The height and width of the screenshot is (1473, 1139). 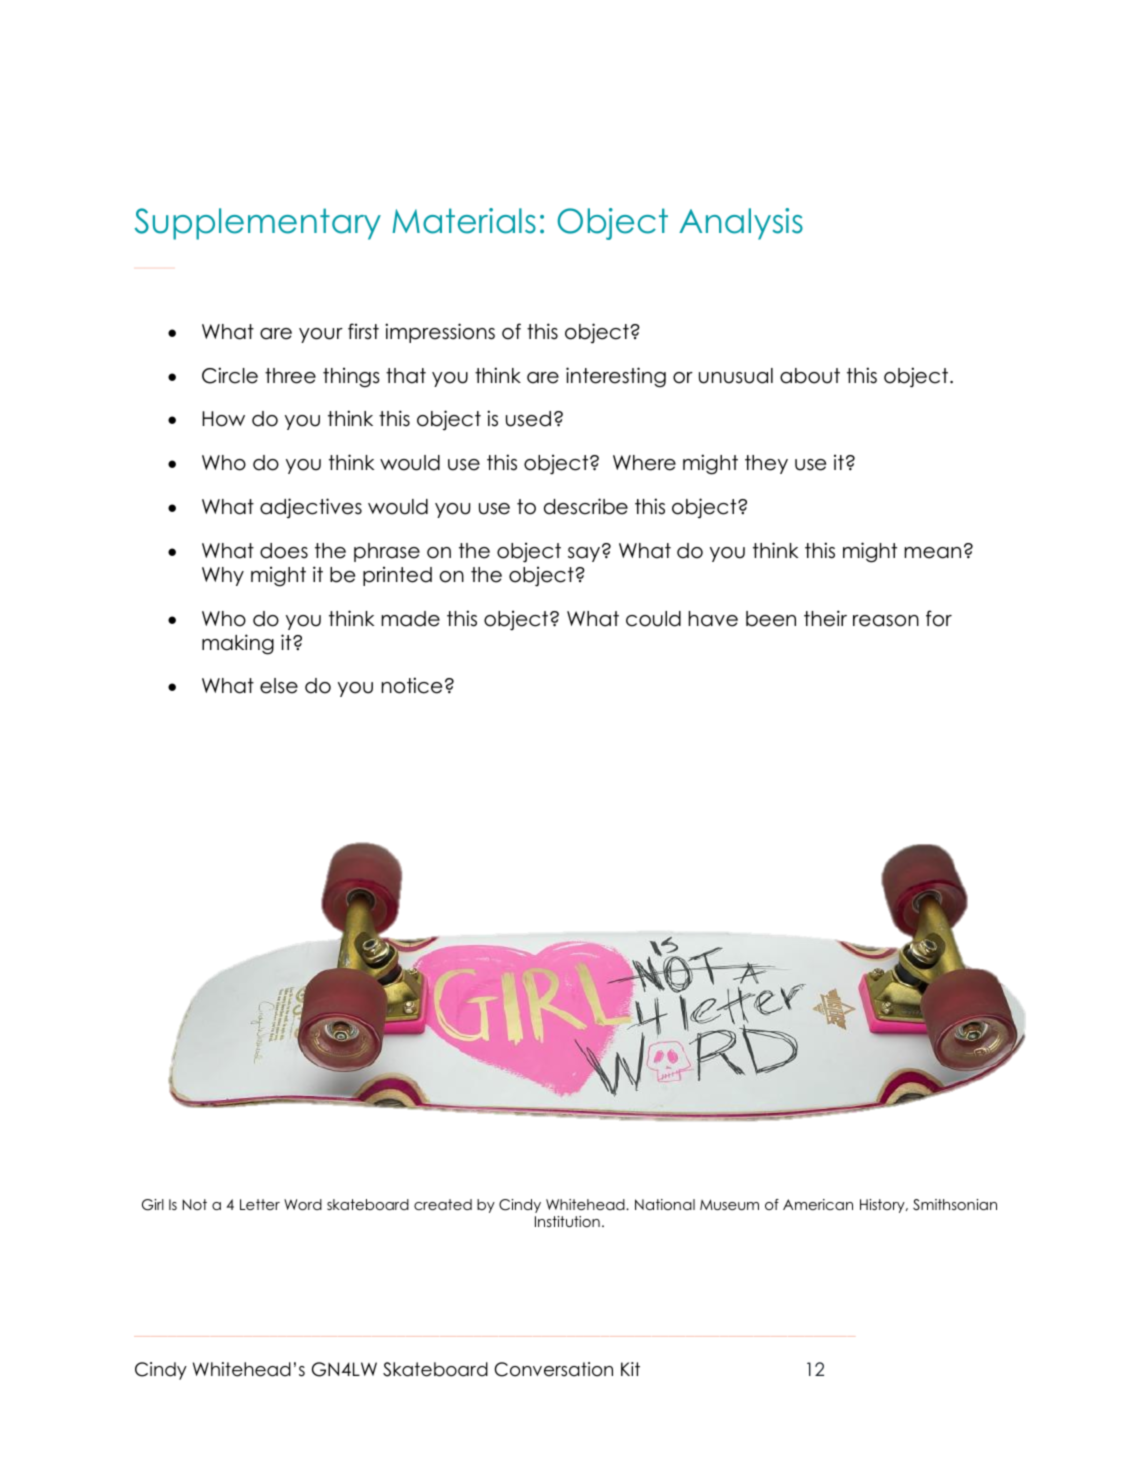 What do you see at coordinates (464, 221) in the screenshot?
I see `Materials` at bounding box center [464, 221].
